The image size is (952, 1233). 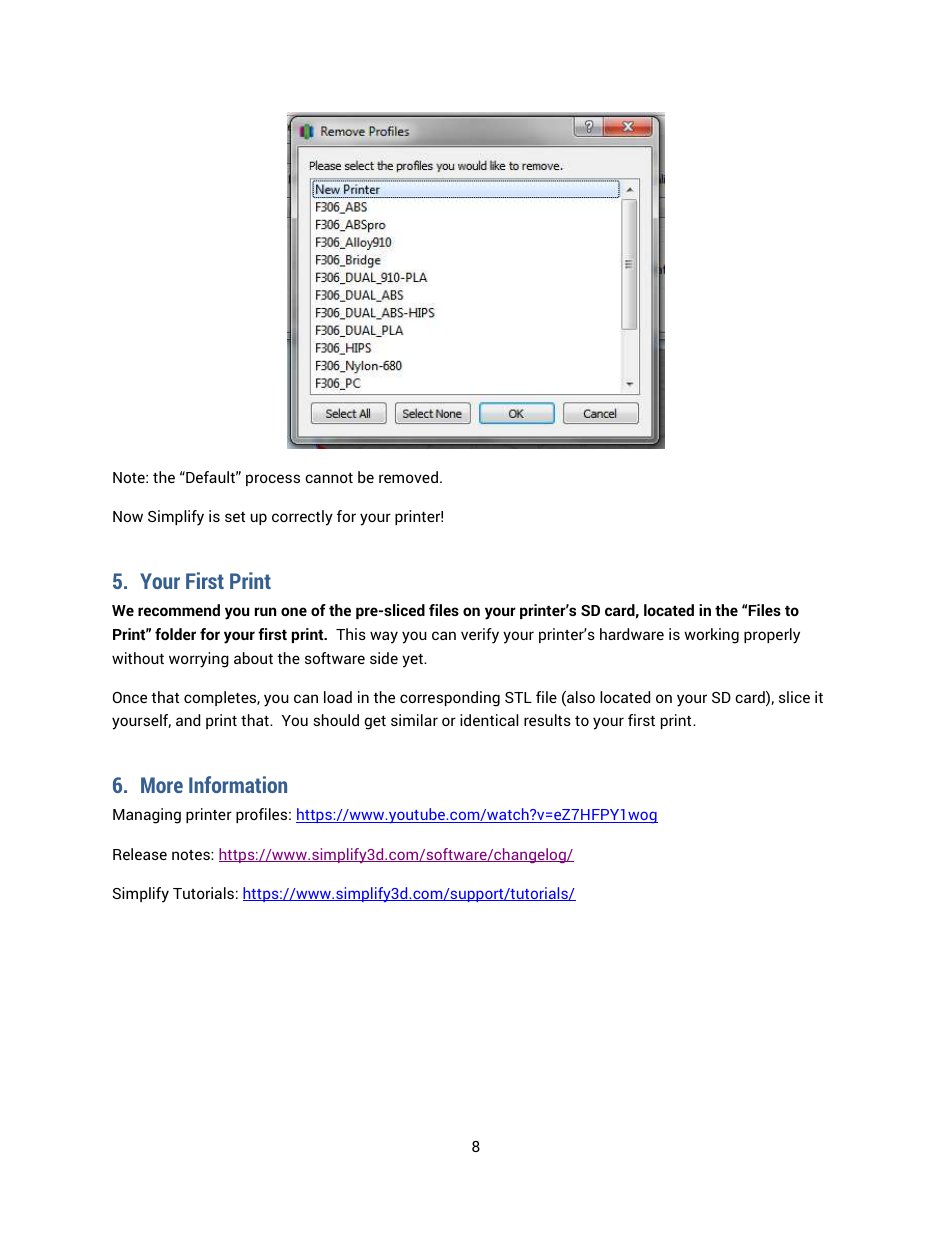 I want to click on similar, so click(x=414, y=720).
